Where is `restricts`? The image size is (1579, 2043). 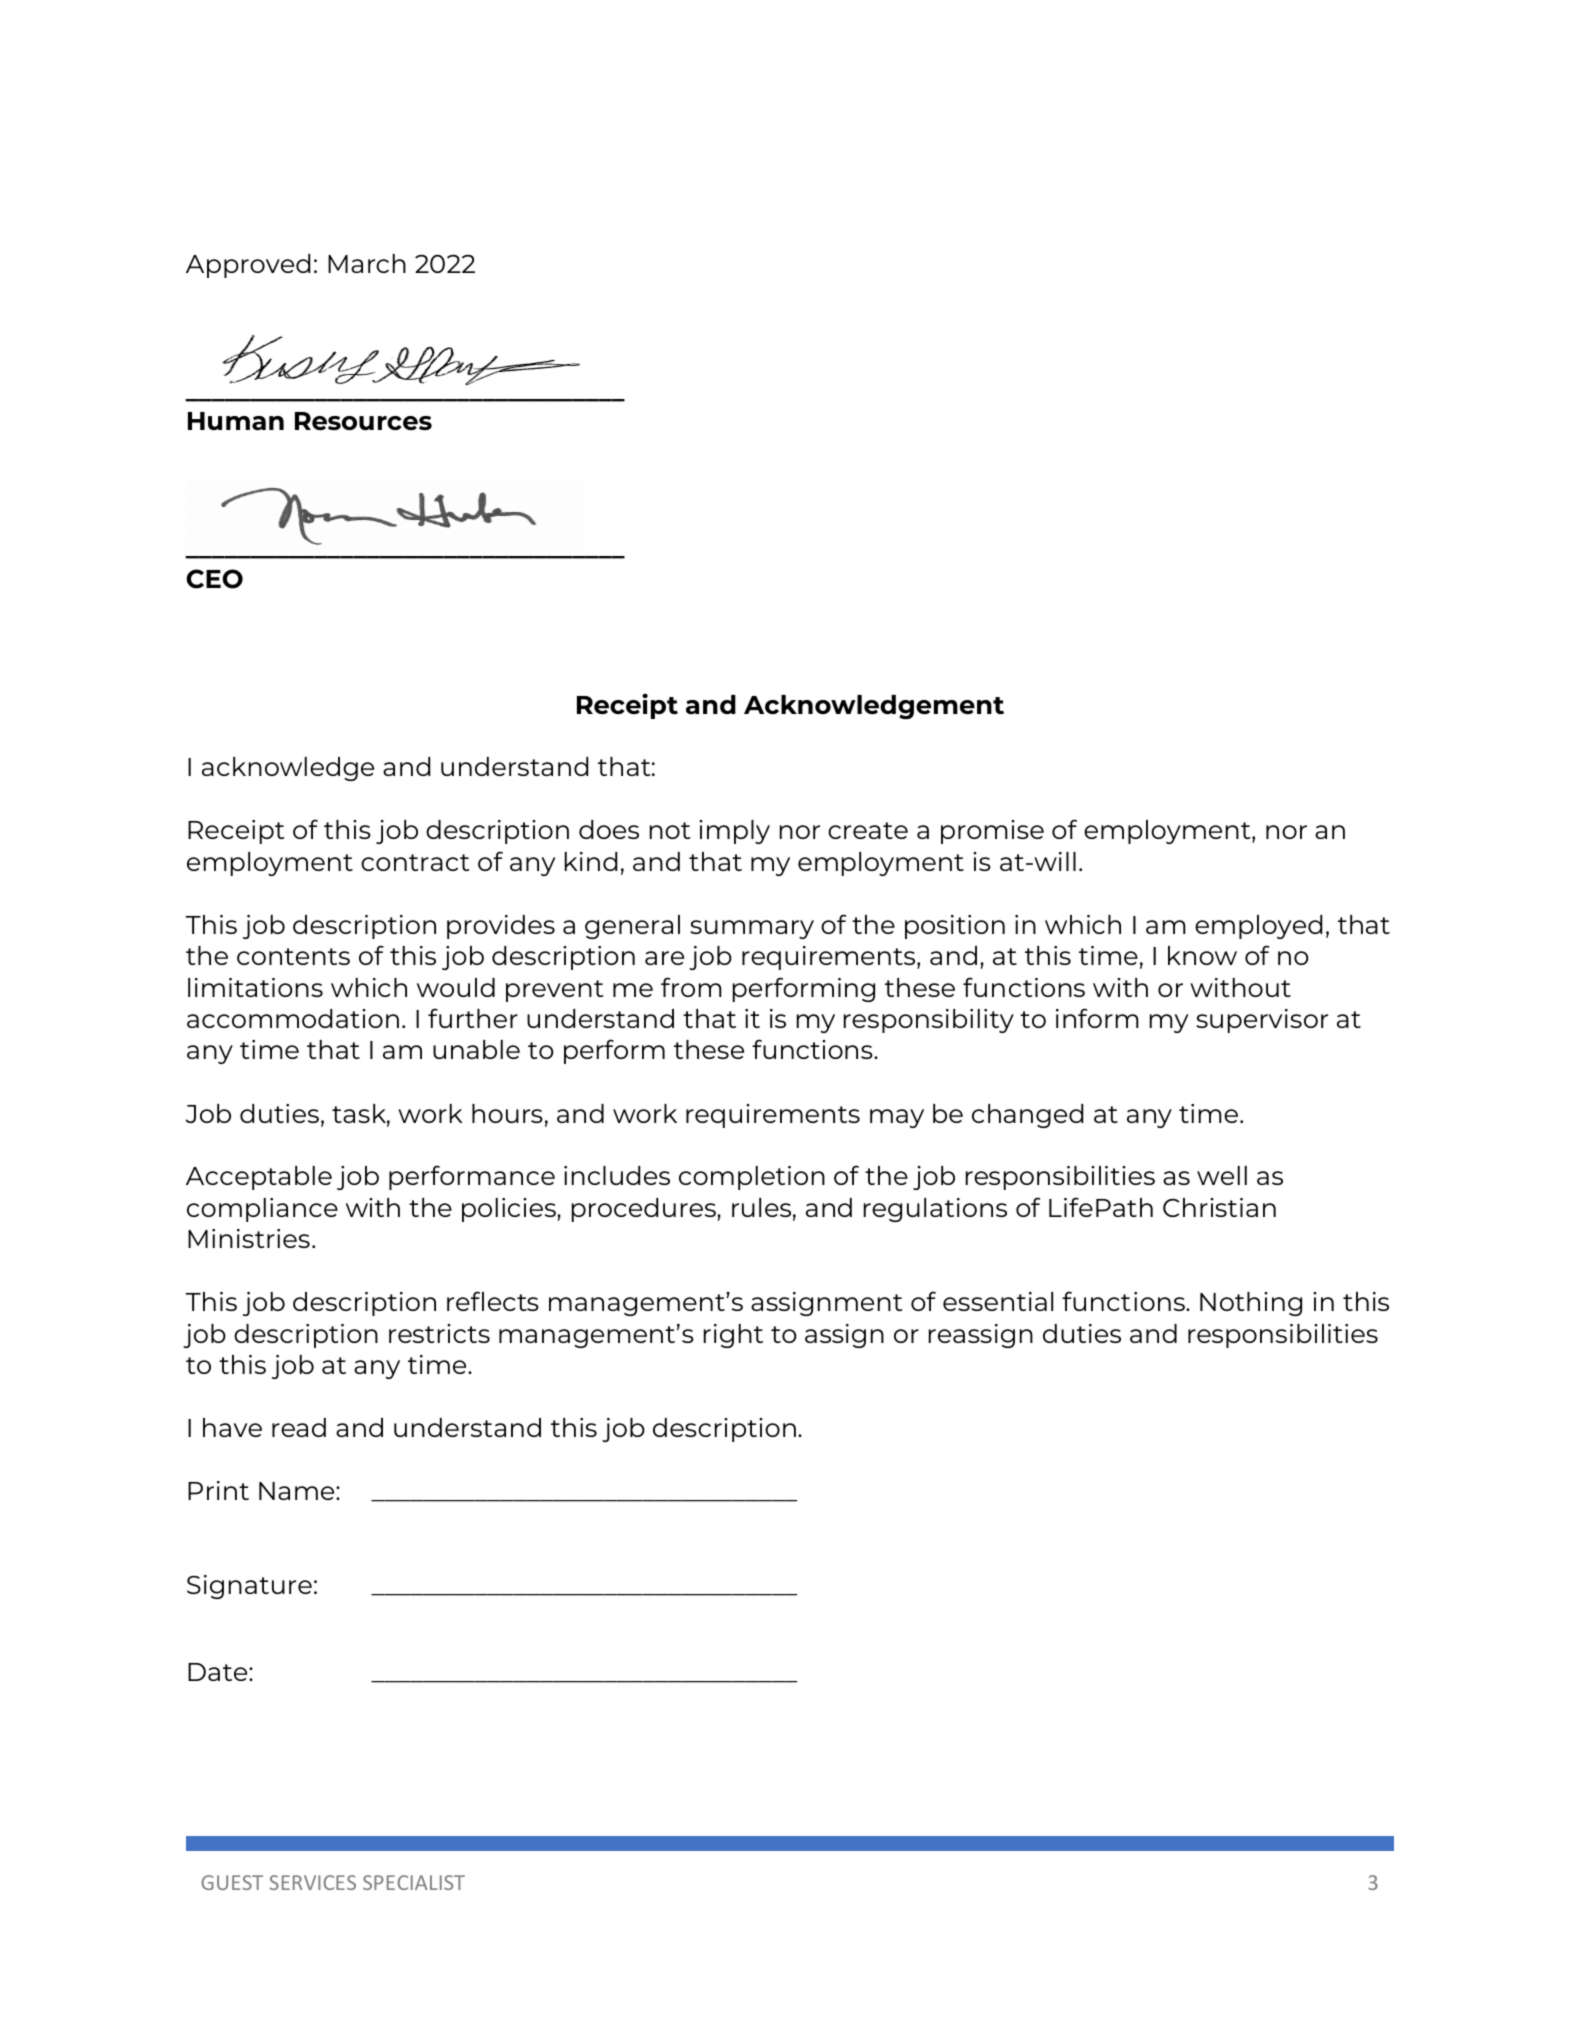 restricts is located at coordinates (439, 1333).
